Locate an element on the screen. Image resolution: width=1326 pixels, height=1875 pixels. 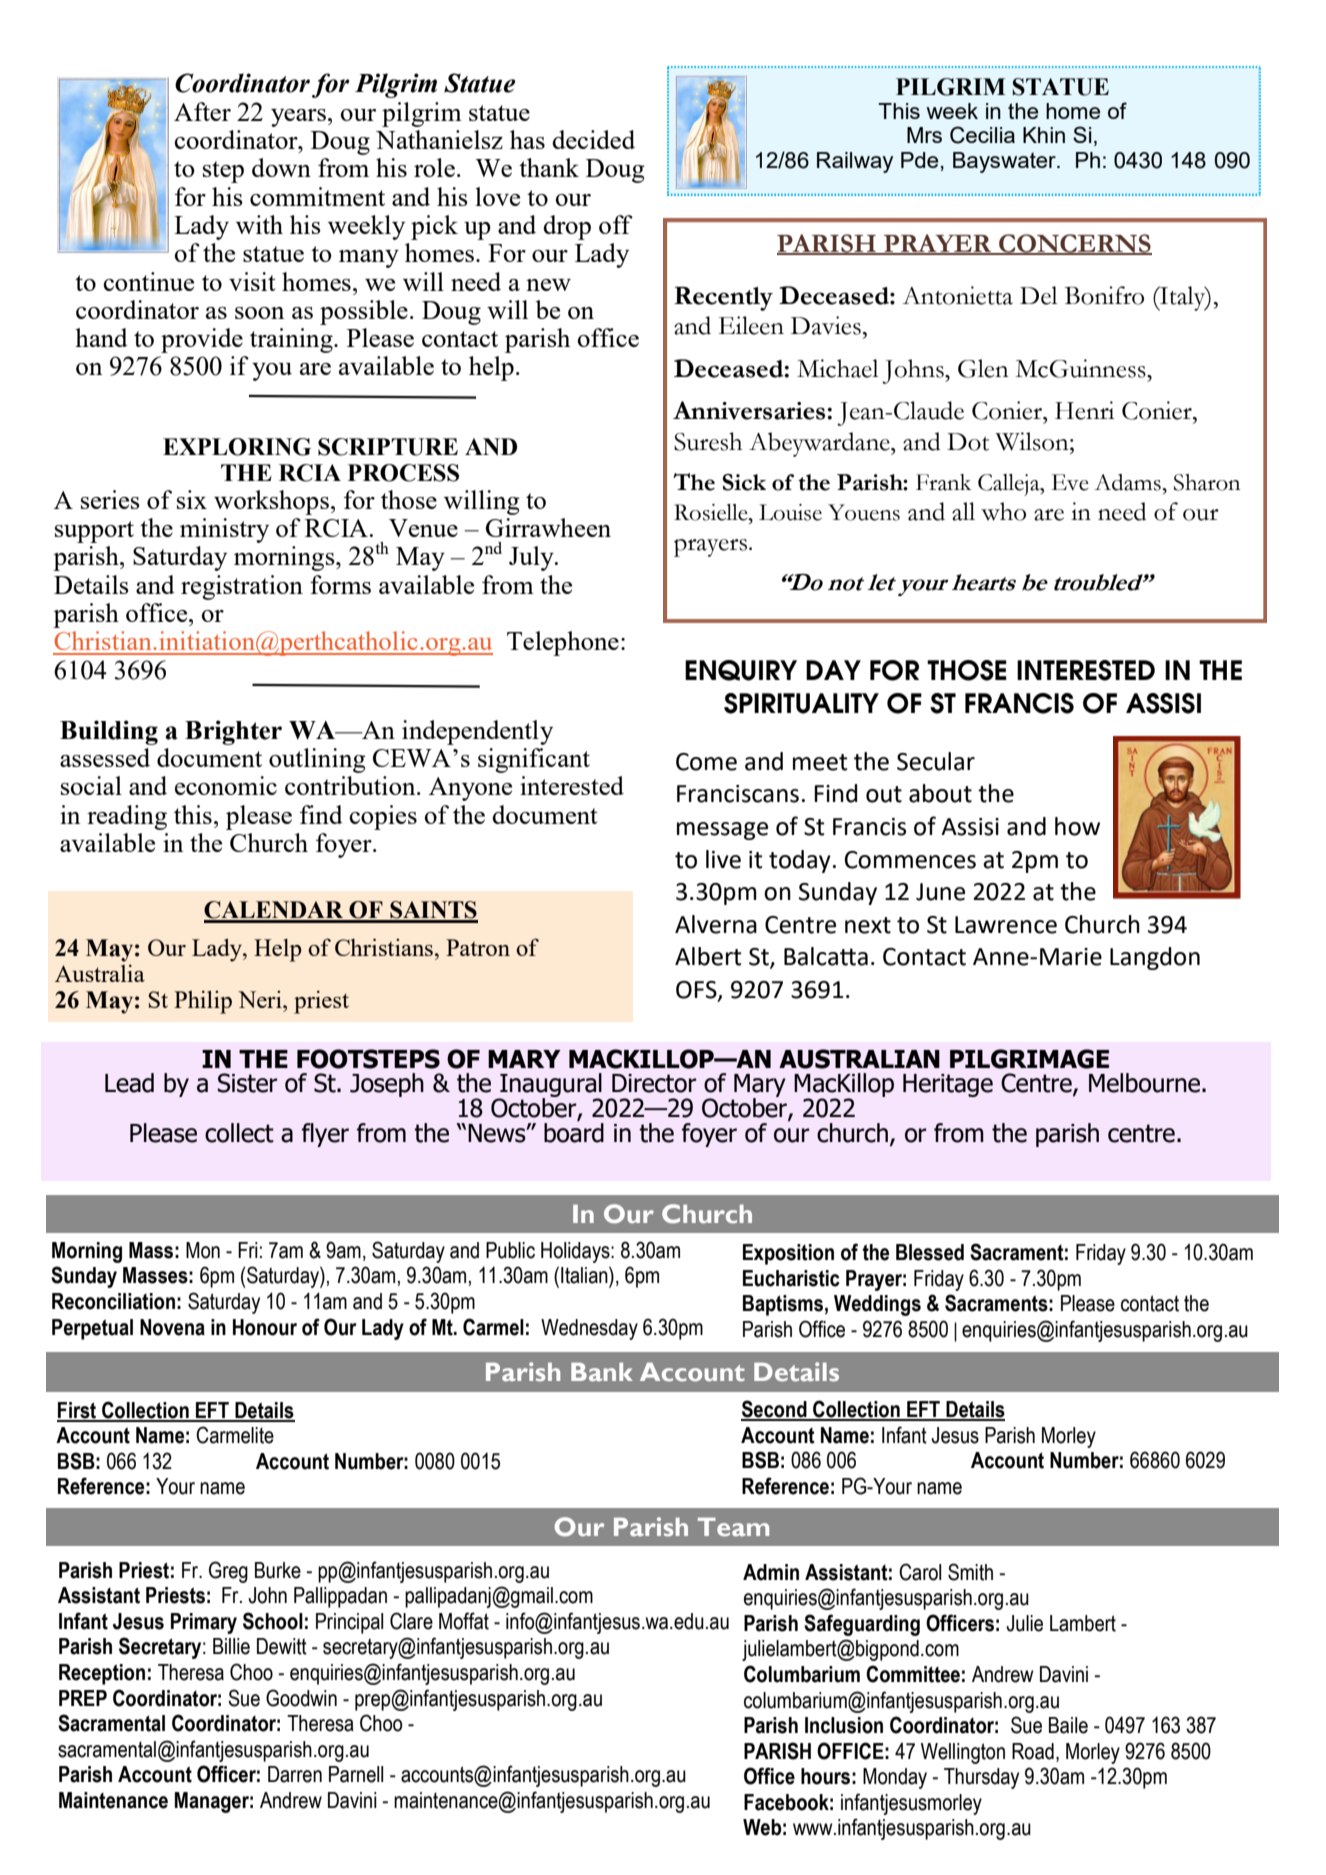
decided is located at coordinates (593, 139).
